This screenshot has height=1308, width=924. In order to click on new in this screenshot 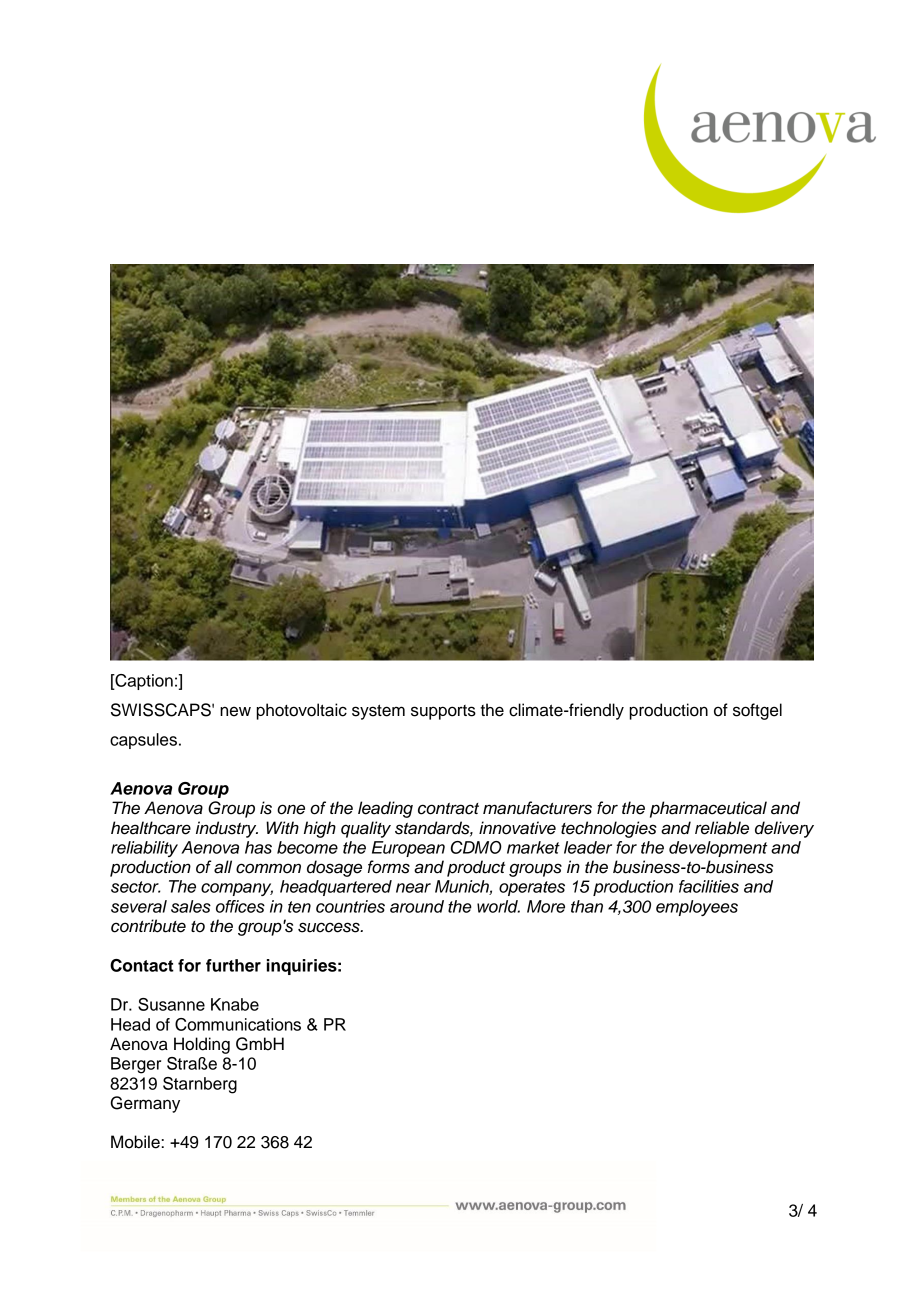, I will do `click(235, 711)`.
